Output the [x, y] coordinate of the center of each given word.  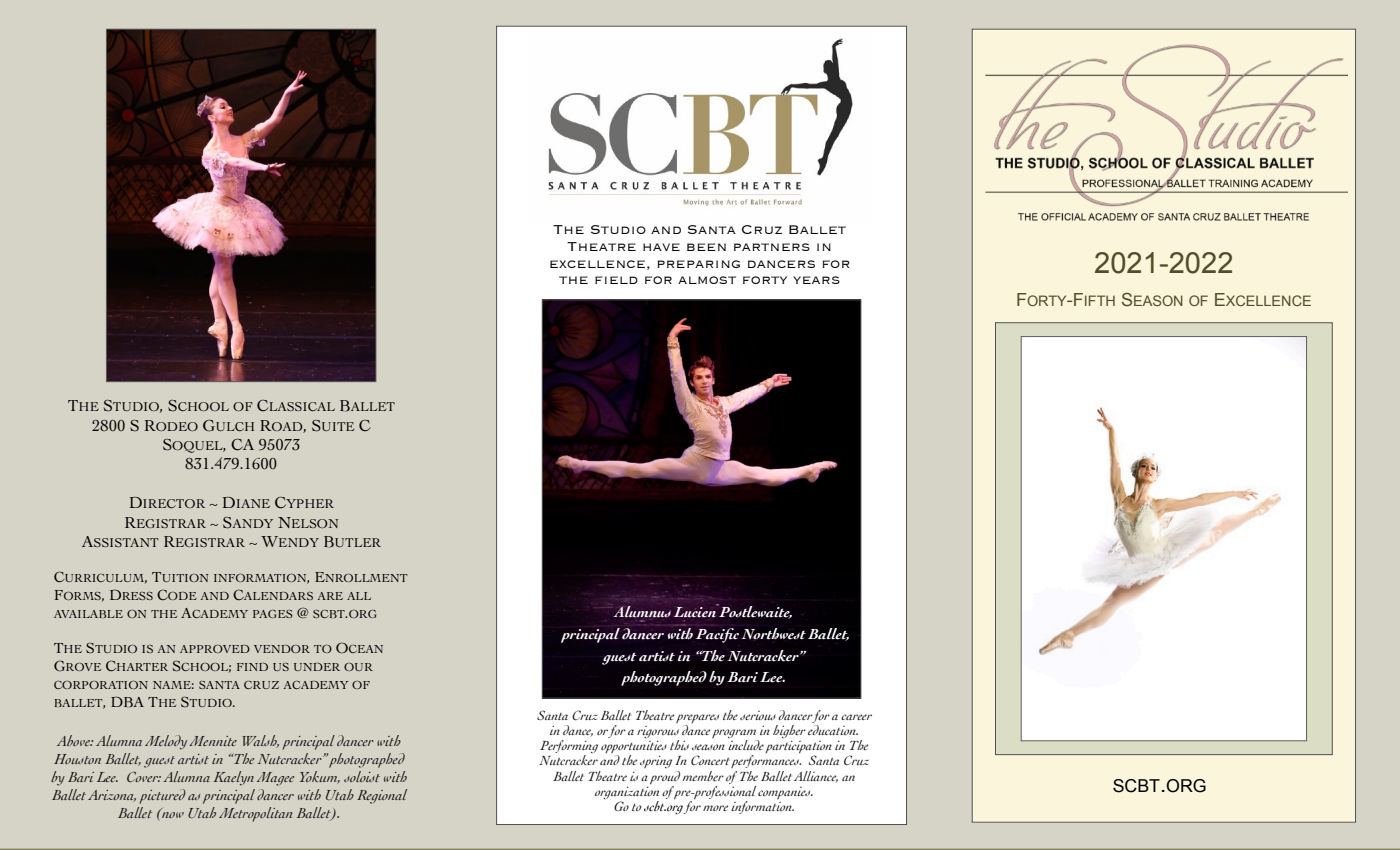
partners [772, 247]
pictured [162, 796]
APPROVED [215, 649]
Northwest [773, 634]
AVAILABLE [88, 614]
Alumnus [642, 611]
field [616, 280]
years [816, 280]
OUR [358, 667]
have [661, 247]
